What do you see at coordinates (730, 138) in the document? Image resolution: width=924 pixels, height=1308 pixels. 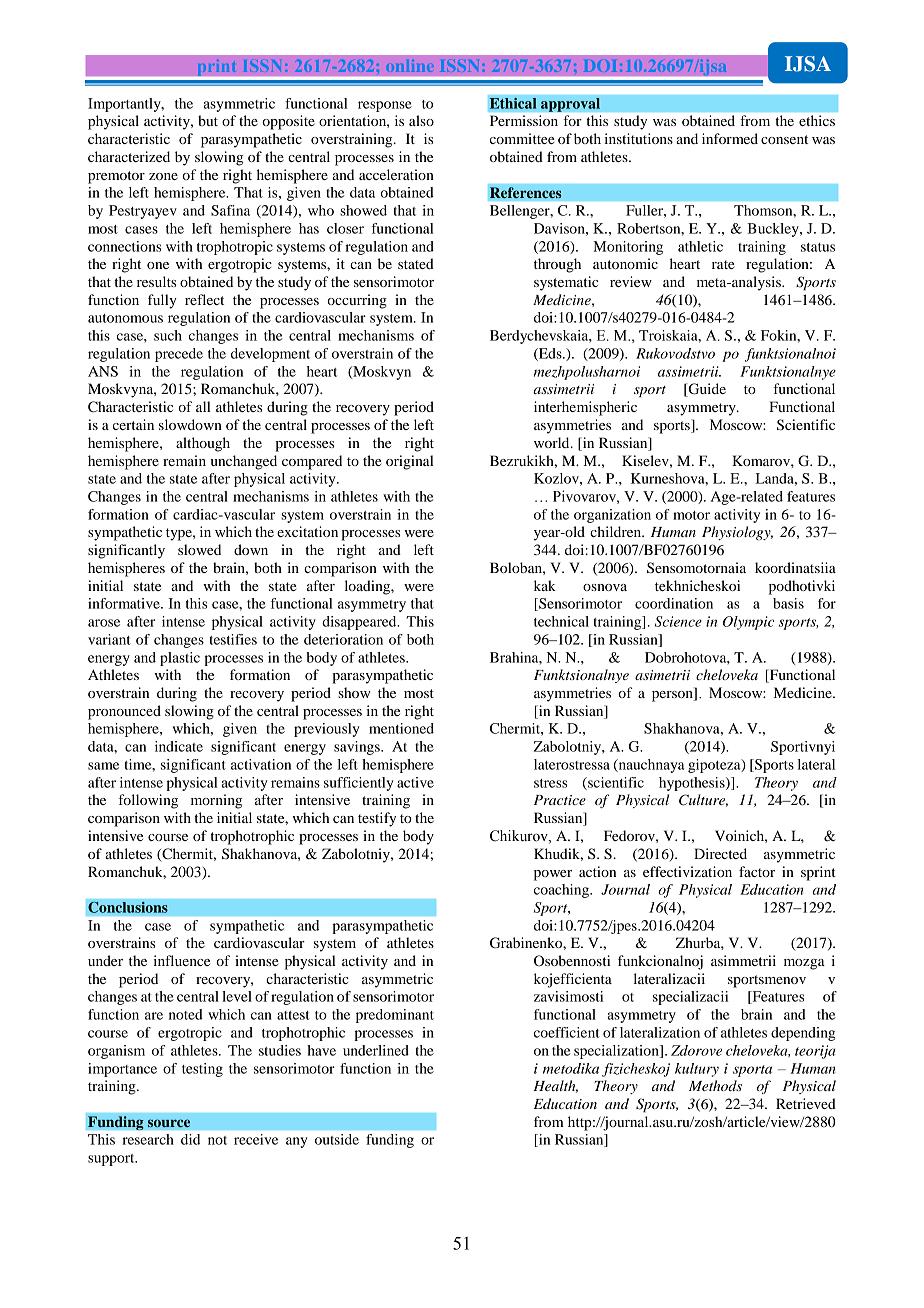 I see `informed` at bounding box center [730, 138].
